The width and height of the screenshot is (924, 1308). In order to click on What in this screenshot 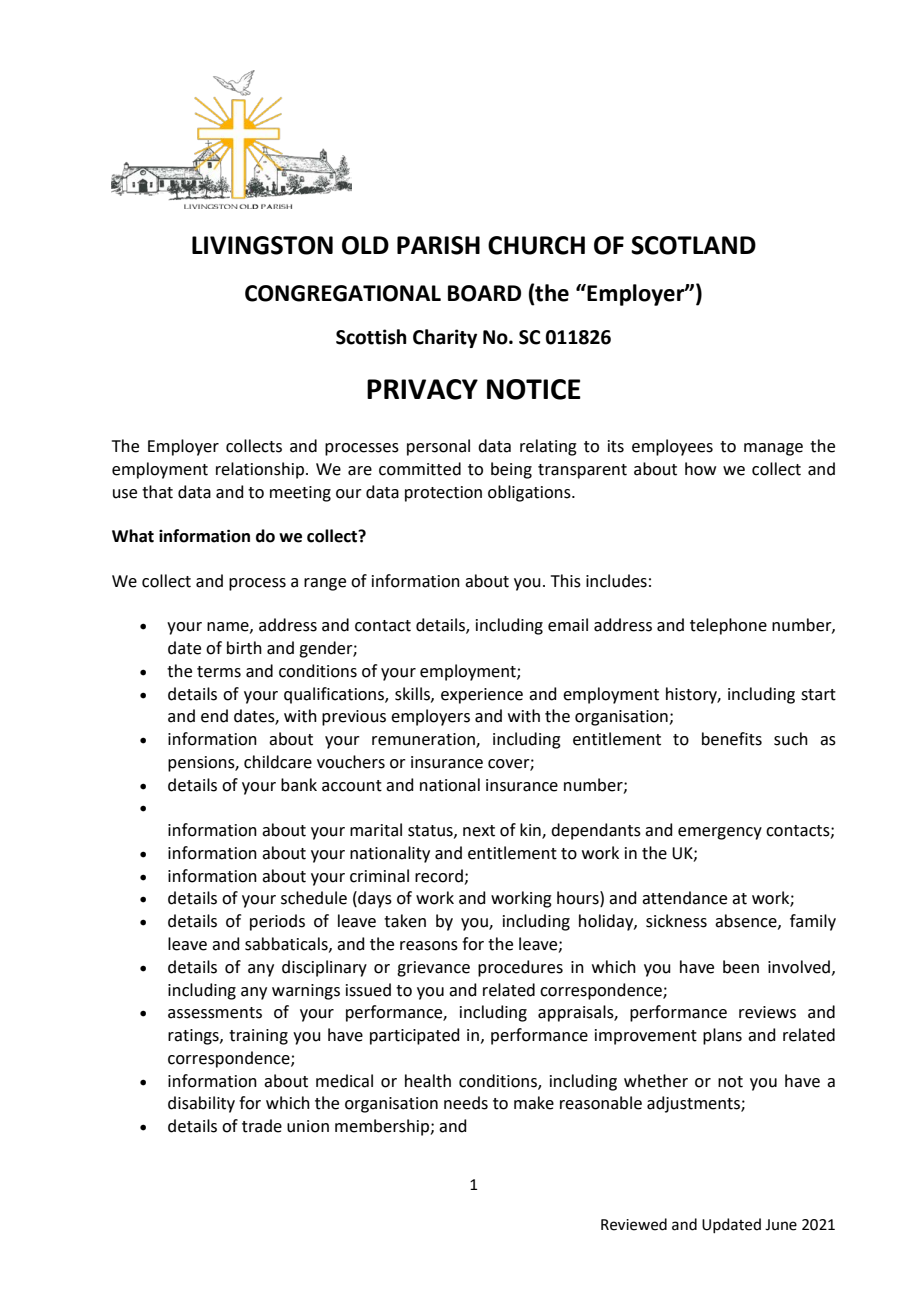, I will do `click(133, 536)`.
